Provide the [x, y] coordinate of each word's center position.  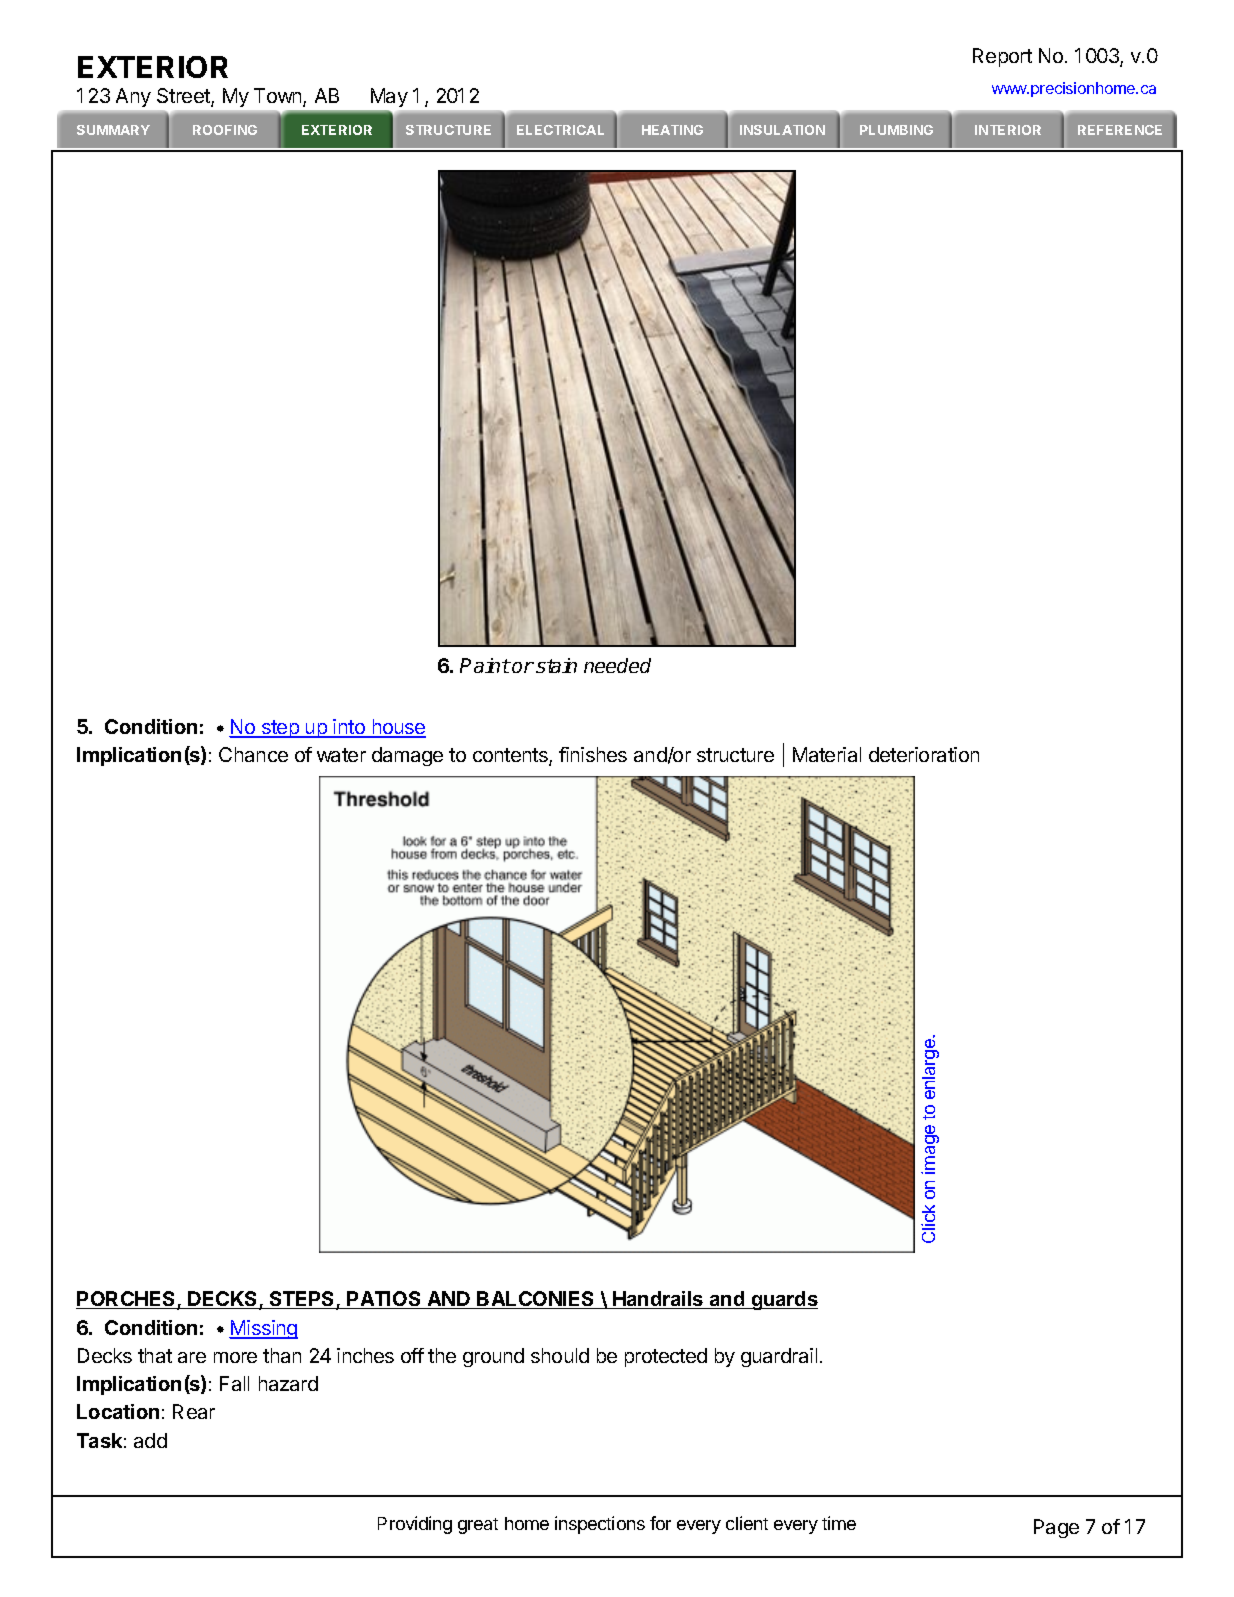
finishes [593, 754]
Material [827, 754]
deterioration [924, 754]
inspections [600, 1525]
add [150, 1440]
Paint [485, 665]
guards [783, 1300]
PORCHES [127, 1300]
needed [617, 665]
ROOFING [225, 130]
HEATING [672, 130]
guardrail [779, 1357]
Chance [253, 754]
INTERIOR [1008, 130]
